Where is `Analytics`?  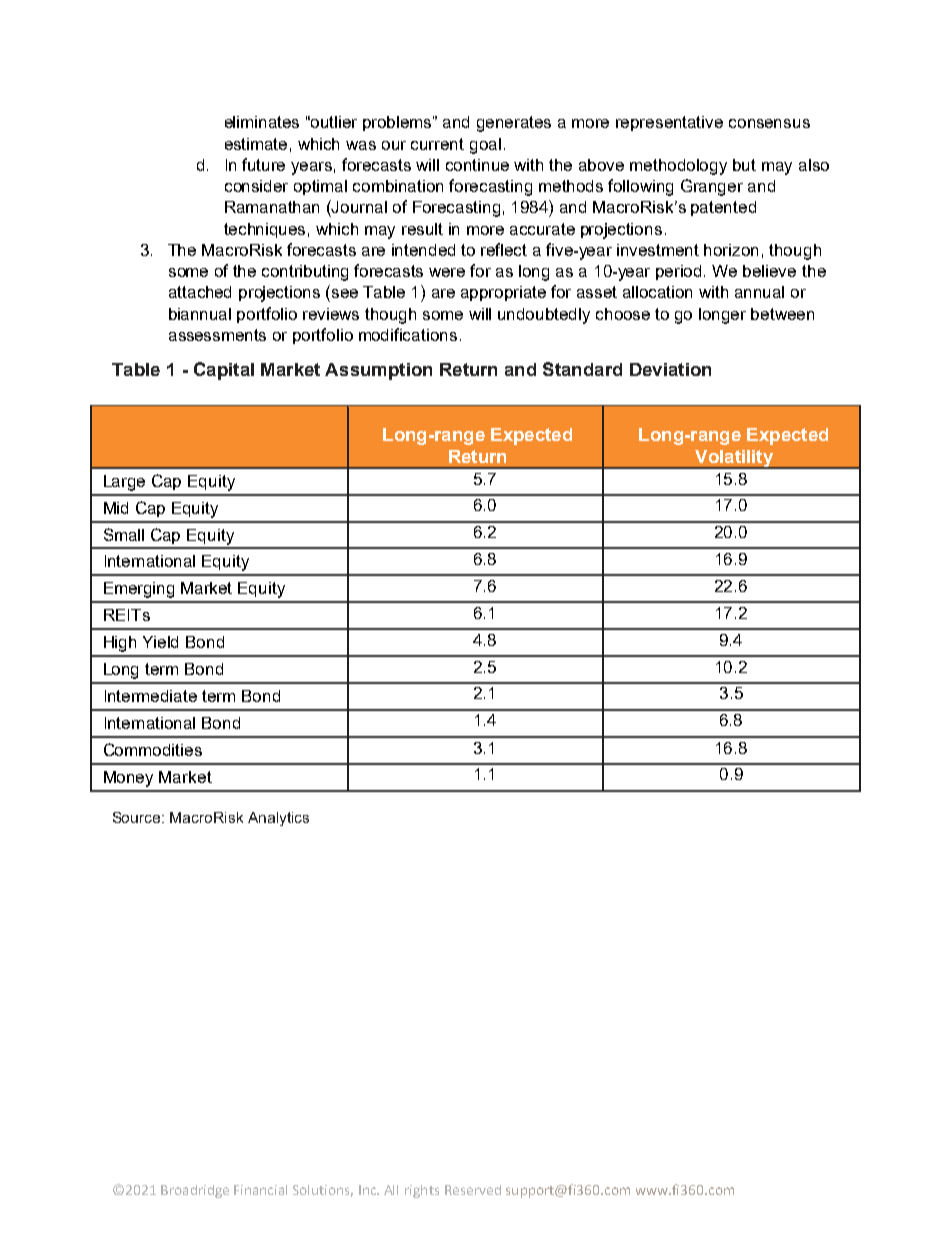
Analytics is located at coordinates (278, 819).
